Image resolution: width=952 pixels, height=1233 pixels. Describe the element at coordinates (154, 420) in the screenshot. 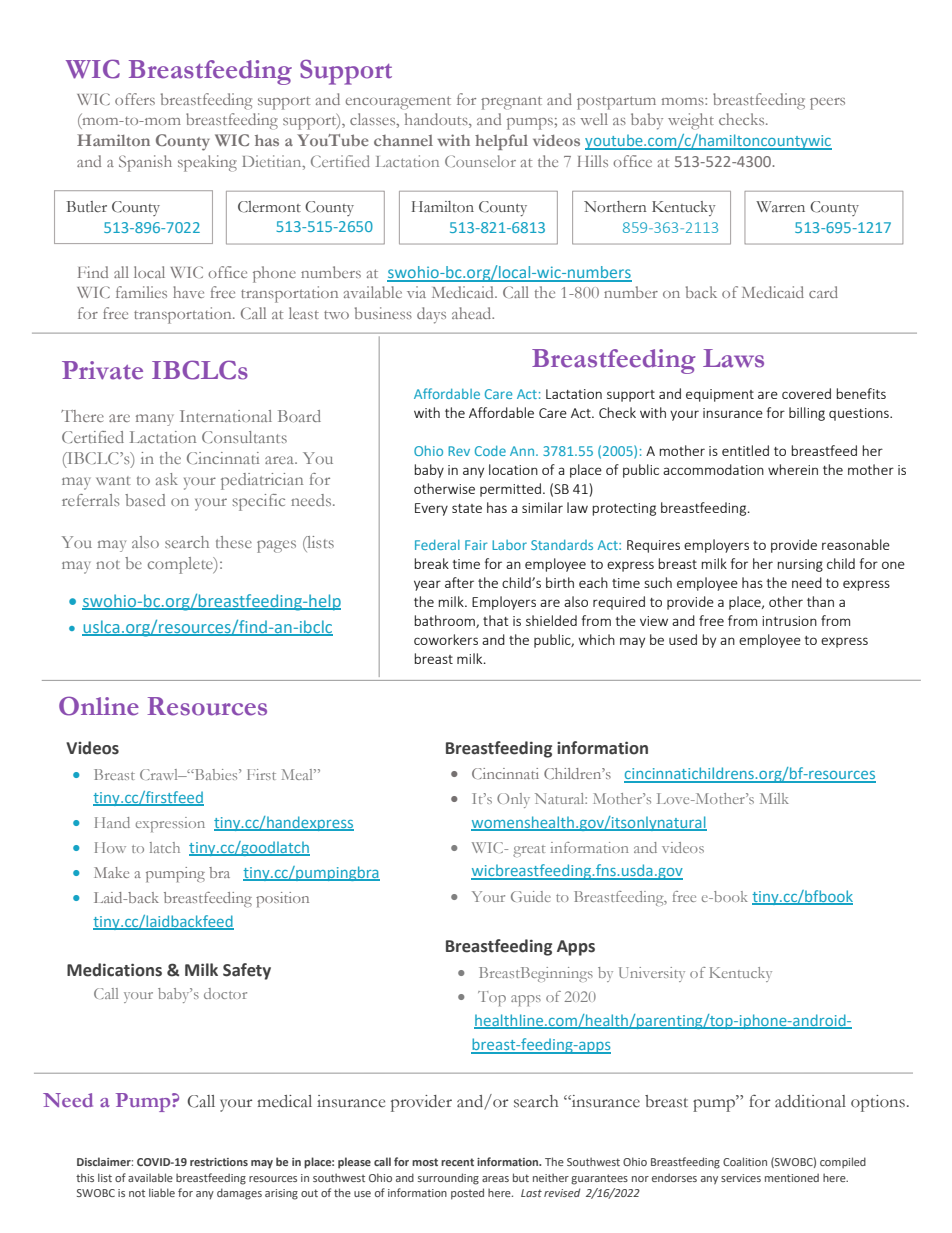

I see `many` at that location.
